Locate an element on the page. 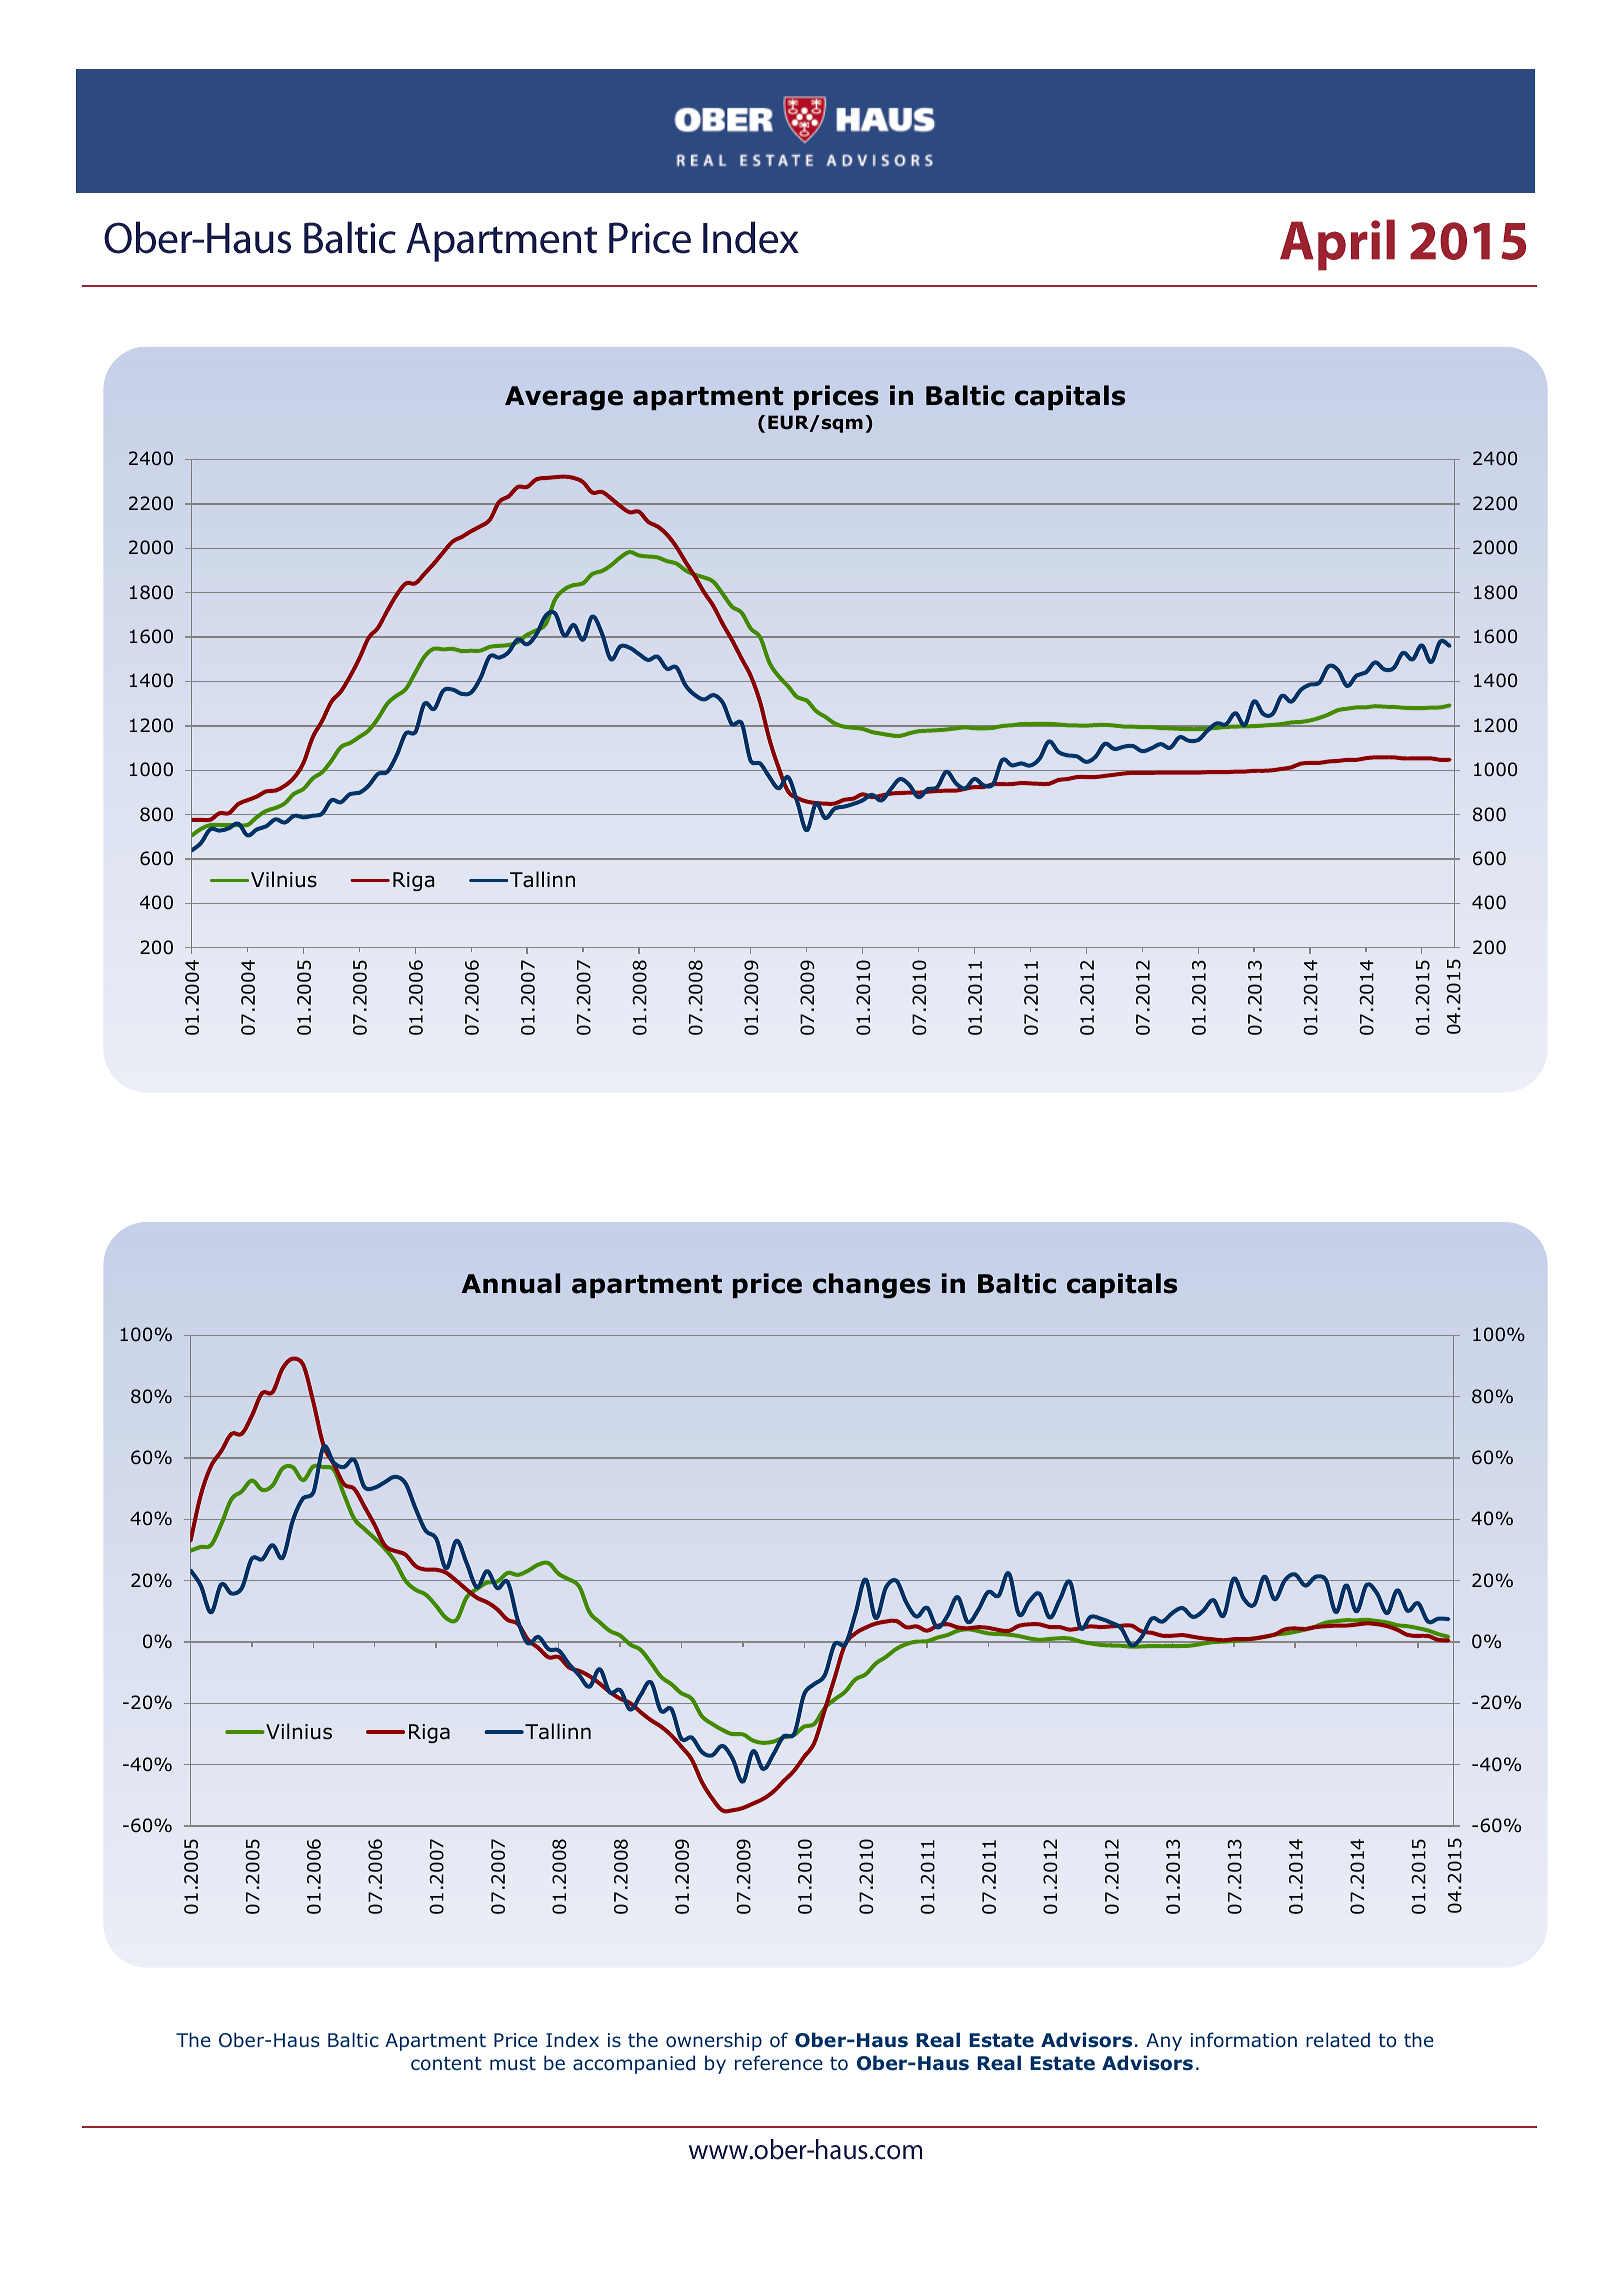  content is located at coordinates (446, 2064).
